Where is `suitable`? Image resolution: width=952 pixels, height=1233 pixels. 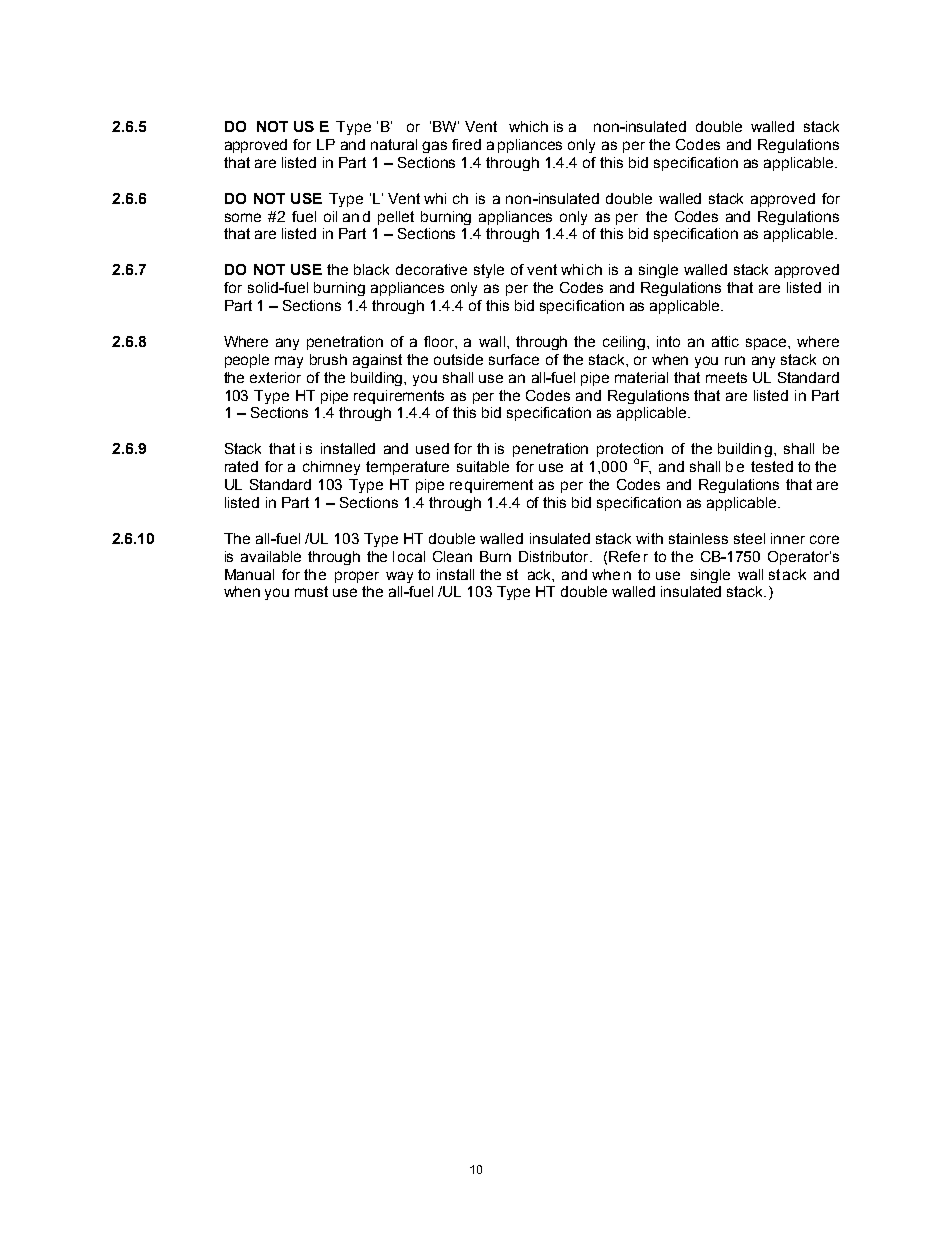
suitable is located at coordinates (483, 466).
